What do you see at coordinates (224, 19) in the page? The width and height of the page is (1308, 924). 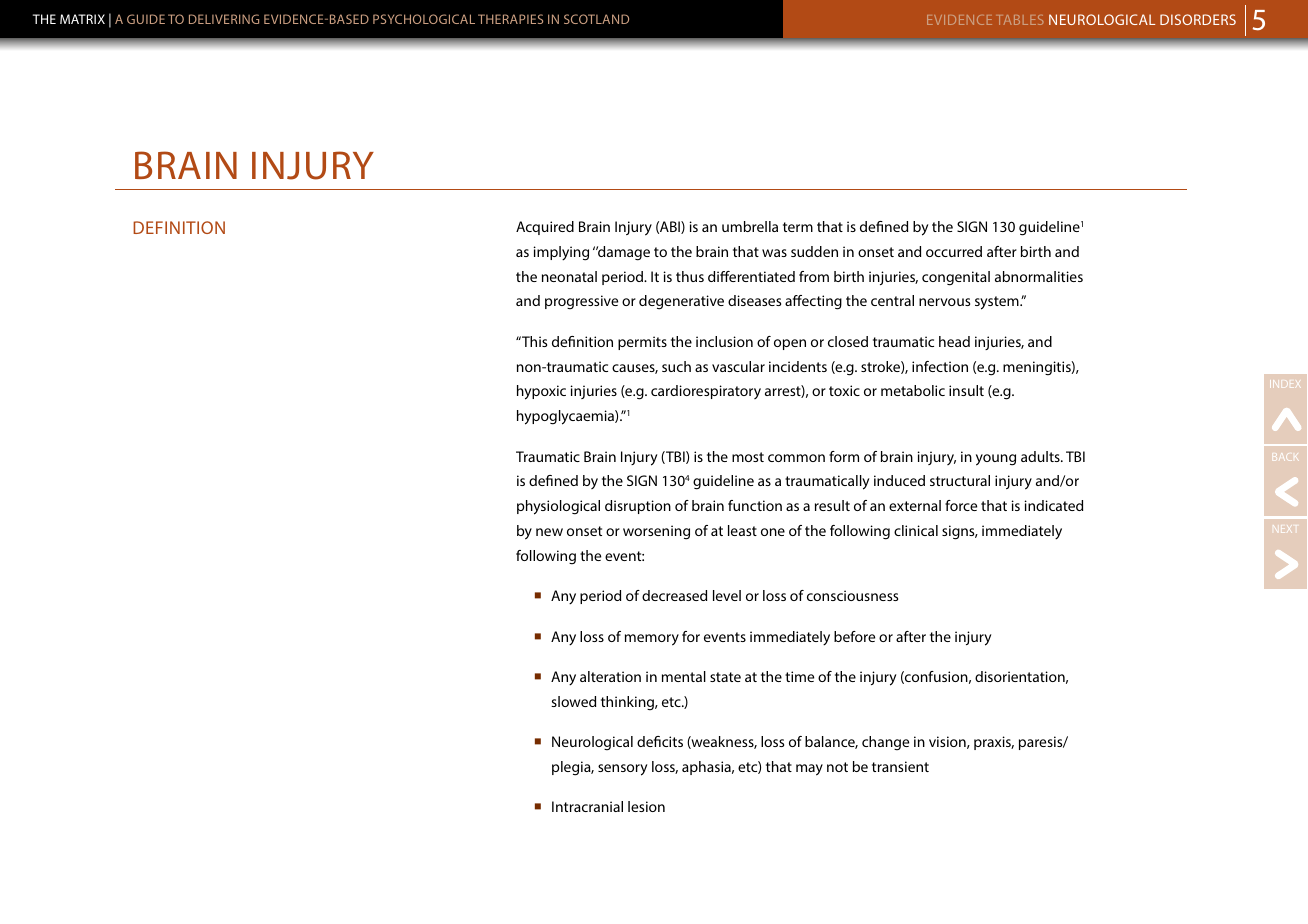 I see `DELIVERING` at bounding box center [224, 19].
